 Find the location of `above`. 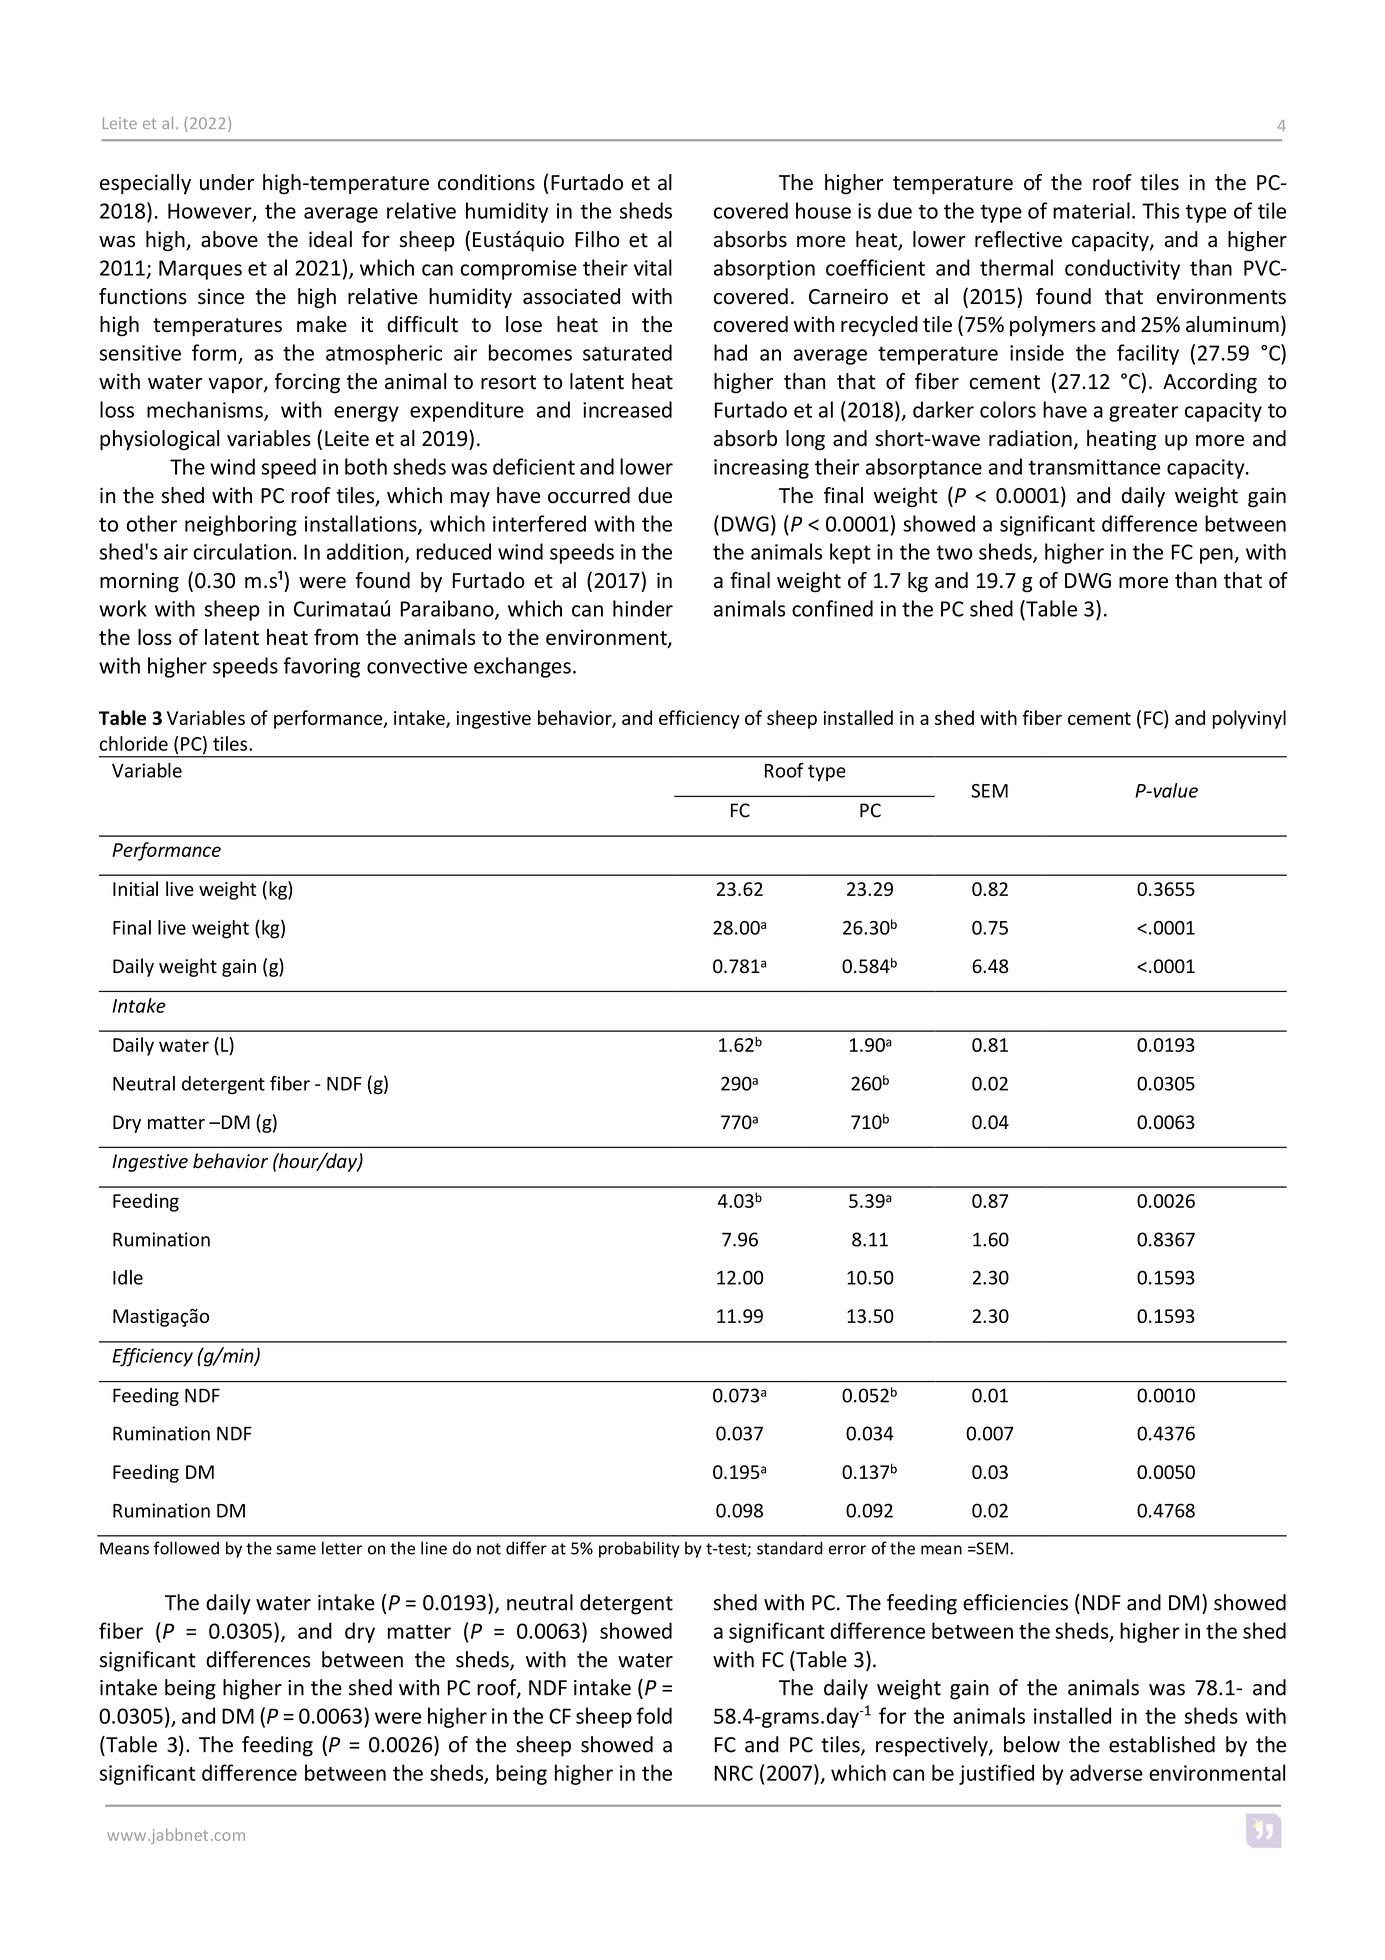

above is located at coordinates (229, 239).
